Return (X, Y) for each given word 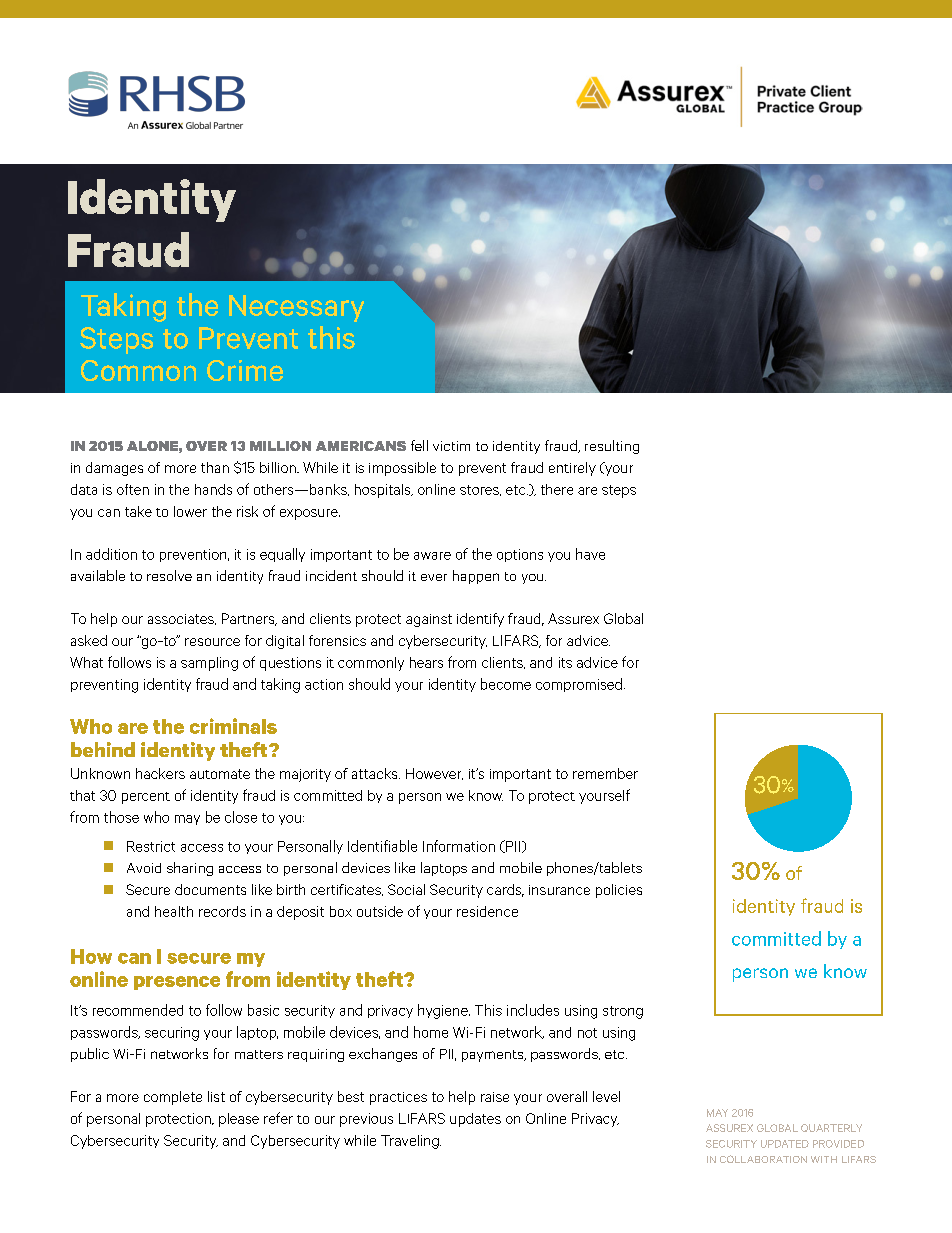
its (565, 662)
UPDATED (785, 1144)
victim (451, 446)
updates (475, 1120)
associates (182, 619)
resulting (612, 447)
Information (459, 846)
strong (623, 1012)
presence (177, 983)
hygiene (444, 1011)
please (239, 1120)
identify (480, 620)
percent (146, 798)
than (215, 467)
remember (605, 773)
